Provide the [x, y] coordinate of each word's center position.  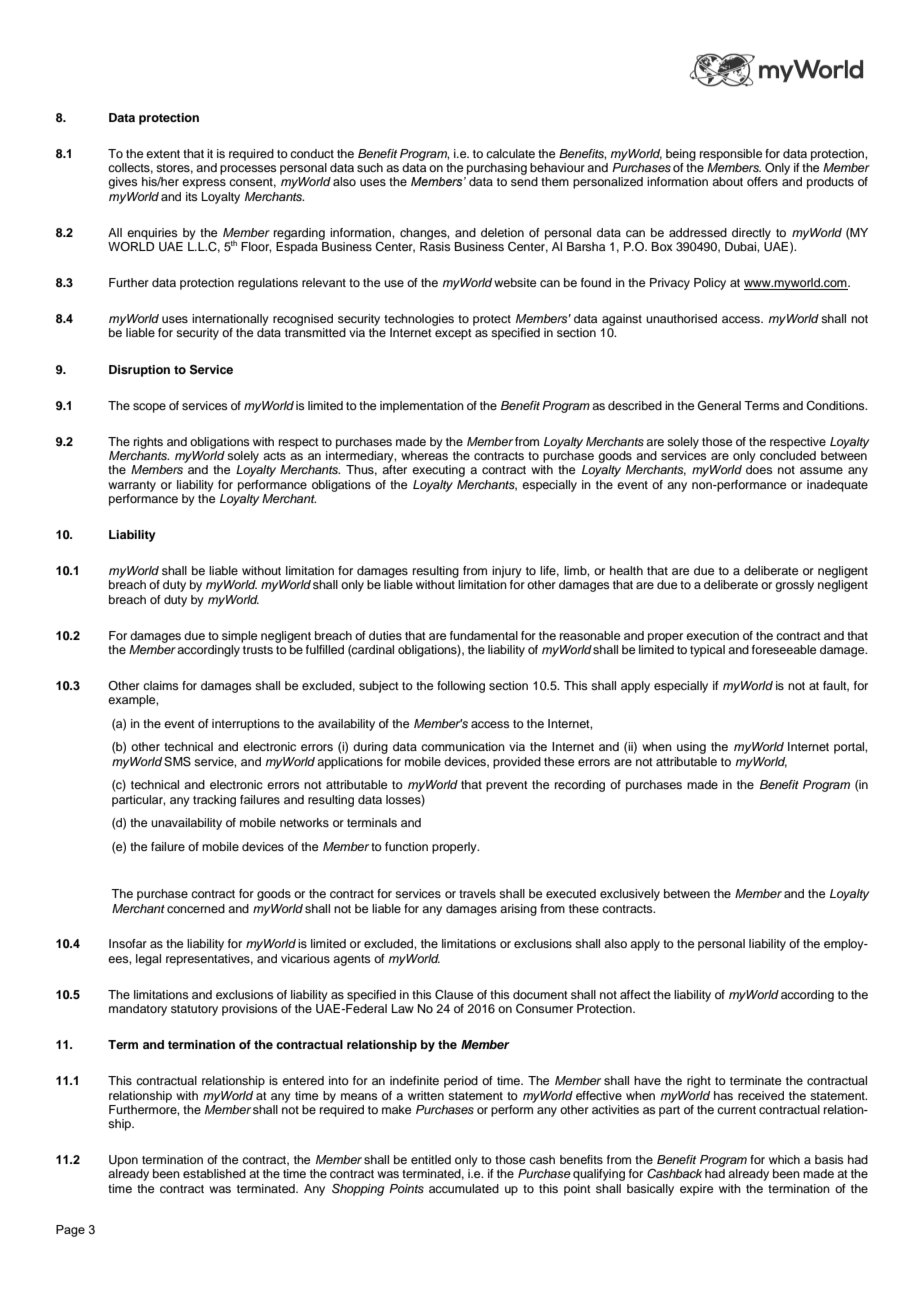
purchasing [497, 169]
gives [123, 183]
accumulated [464, 1188]
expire [696, 1190]
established [214, 1173]
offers [762, 181]
